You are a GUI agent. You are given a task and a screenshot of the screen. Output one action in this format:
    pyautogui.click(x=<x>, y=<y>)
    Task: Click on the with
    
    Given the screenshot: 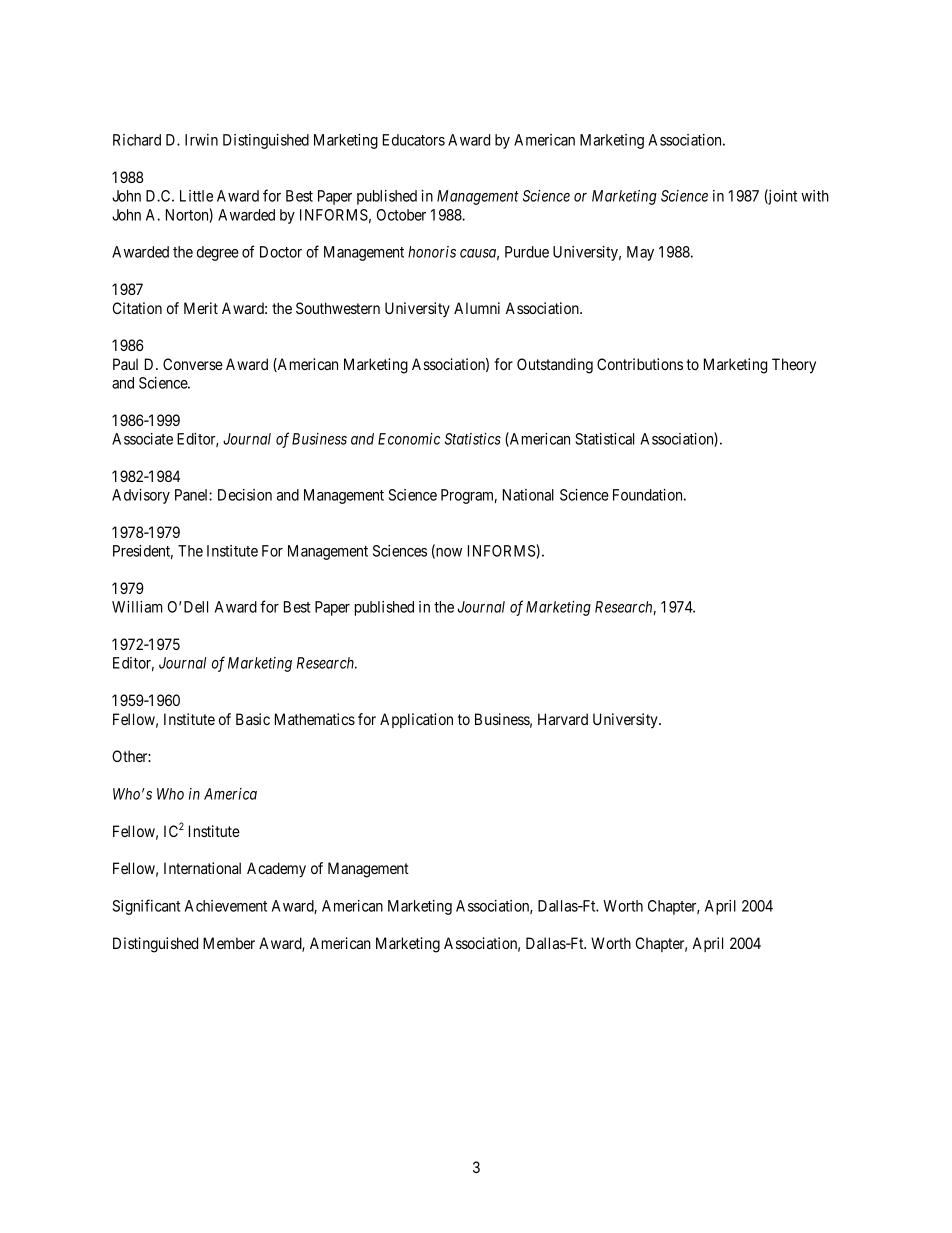 What is the action you would take?
    pyautogui.click(x=815, y=196)
